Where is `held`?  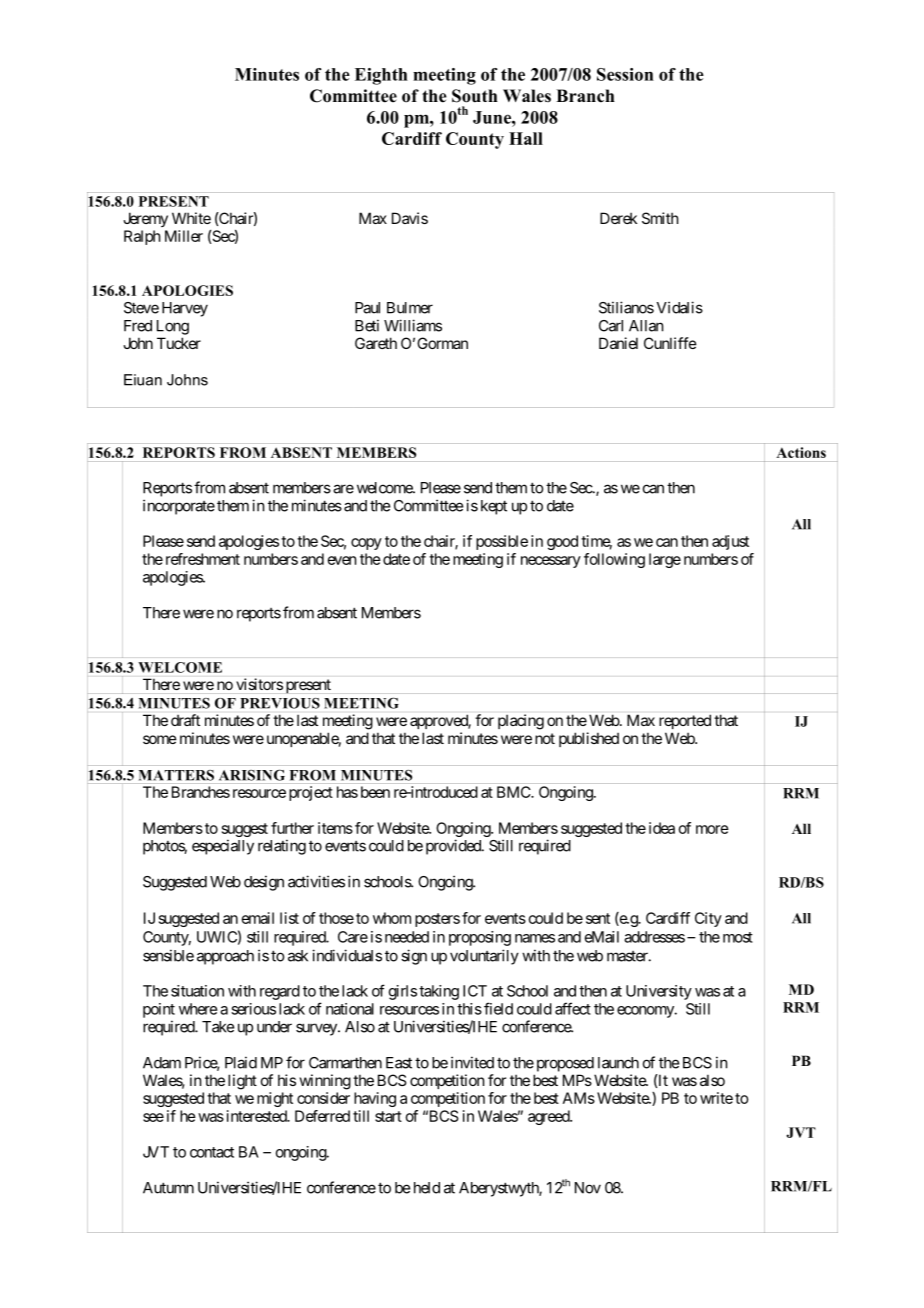
held is located at coordinates (427, 1188).
